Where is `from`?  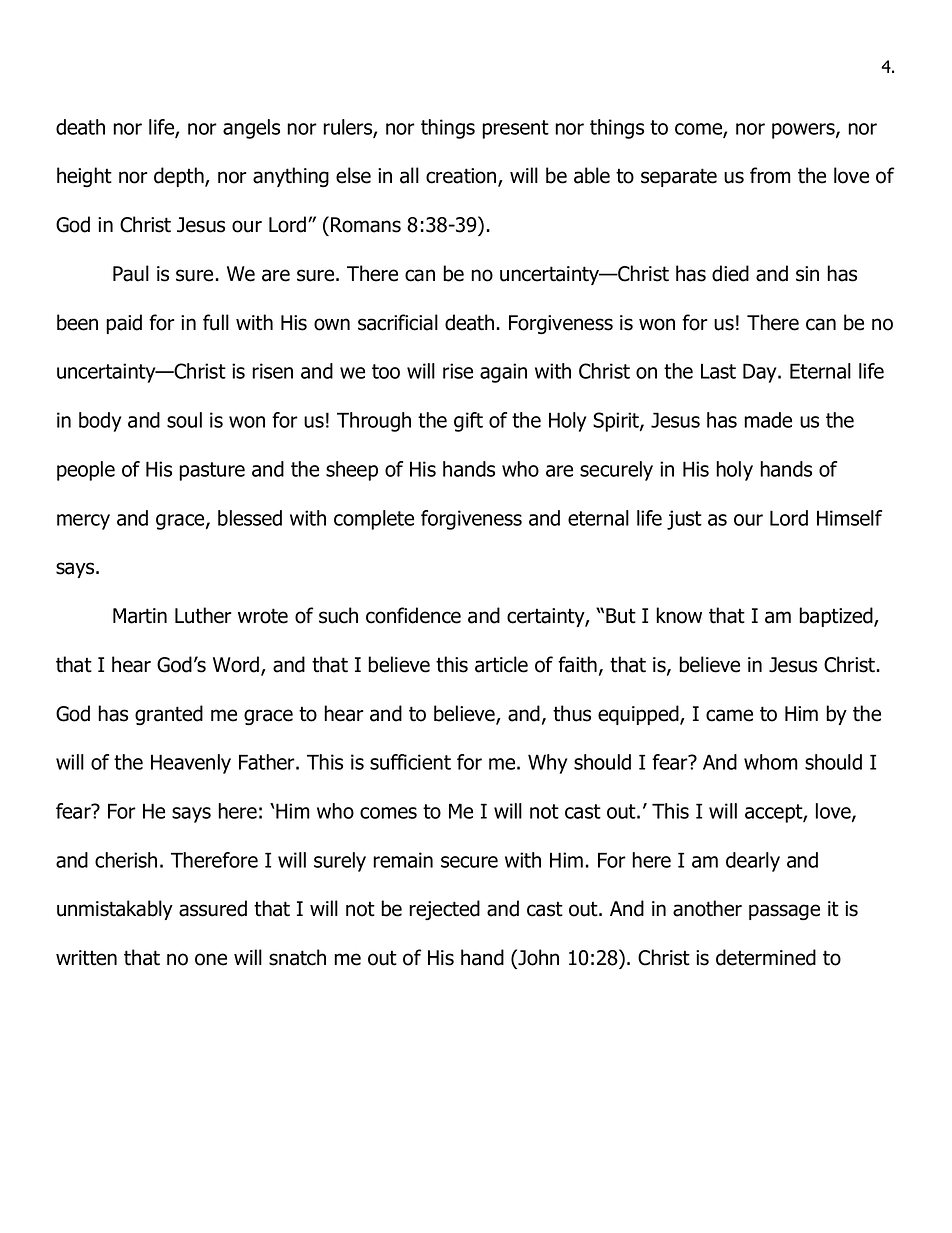
from is located at coordinates (770, 175).
